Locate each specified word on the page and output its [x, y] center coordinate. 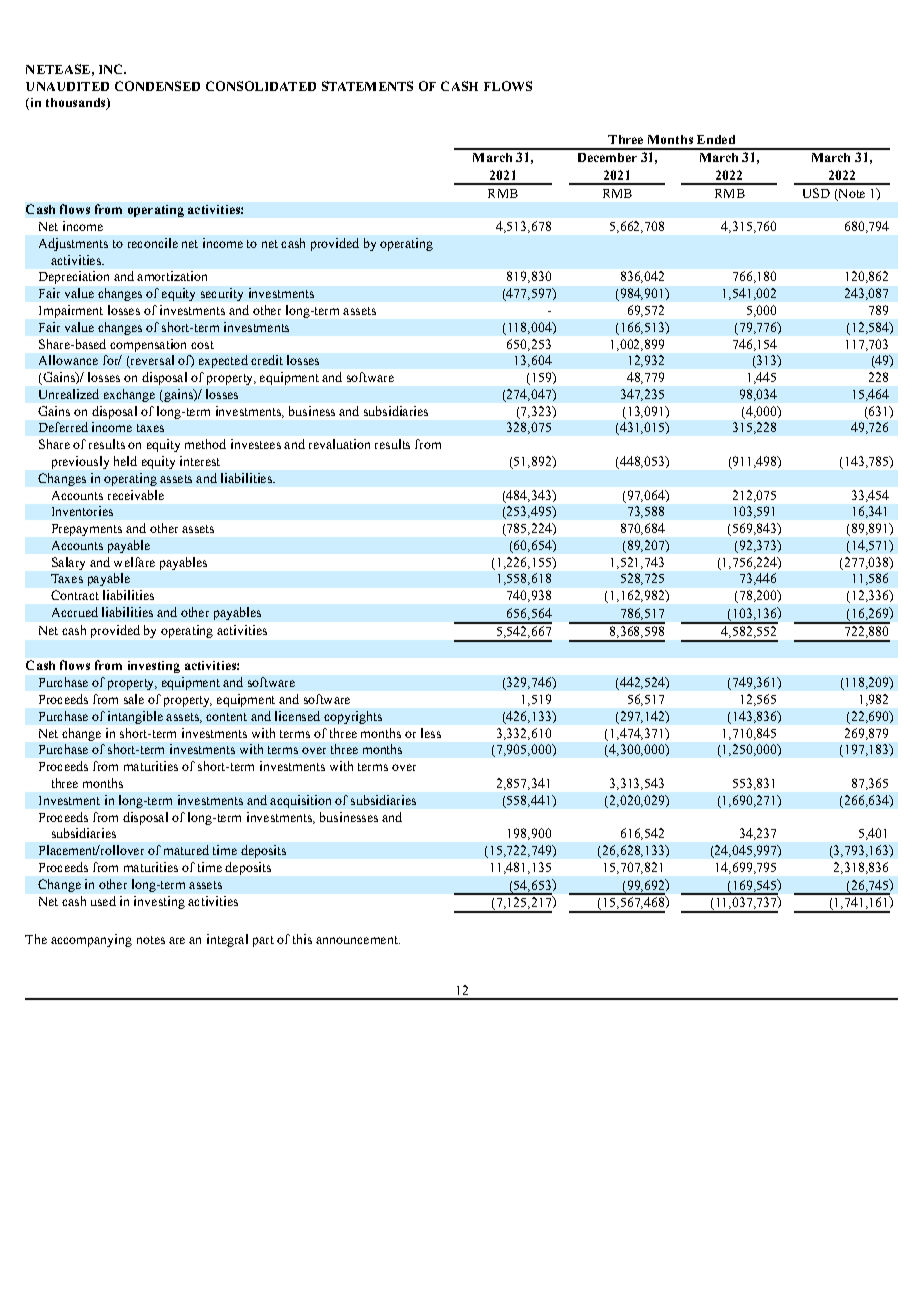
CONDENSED [157, 86]
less [431, 733]
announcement [358, 940]
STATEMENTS [367, 86]
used [103, 901]
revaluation [339, 444]
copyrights [353, 717]
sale [134, 699]
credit [267, 360]
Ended [716, 139]
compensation [148, 345]
